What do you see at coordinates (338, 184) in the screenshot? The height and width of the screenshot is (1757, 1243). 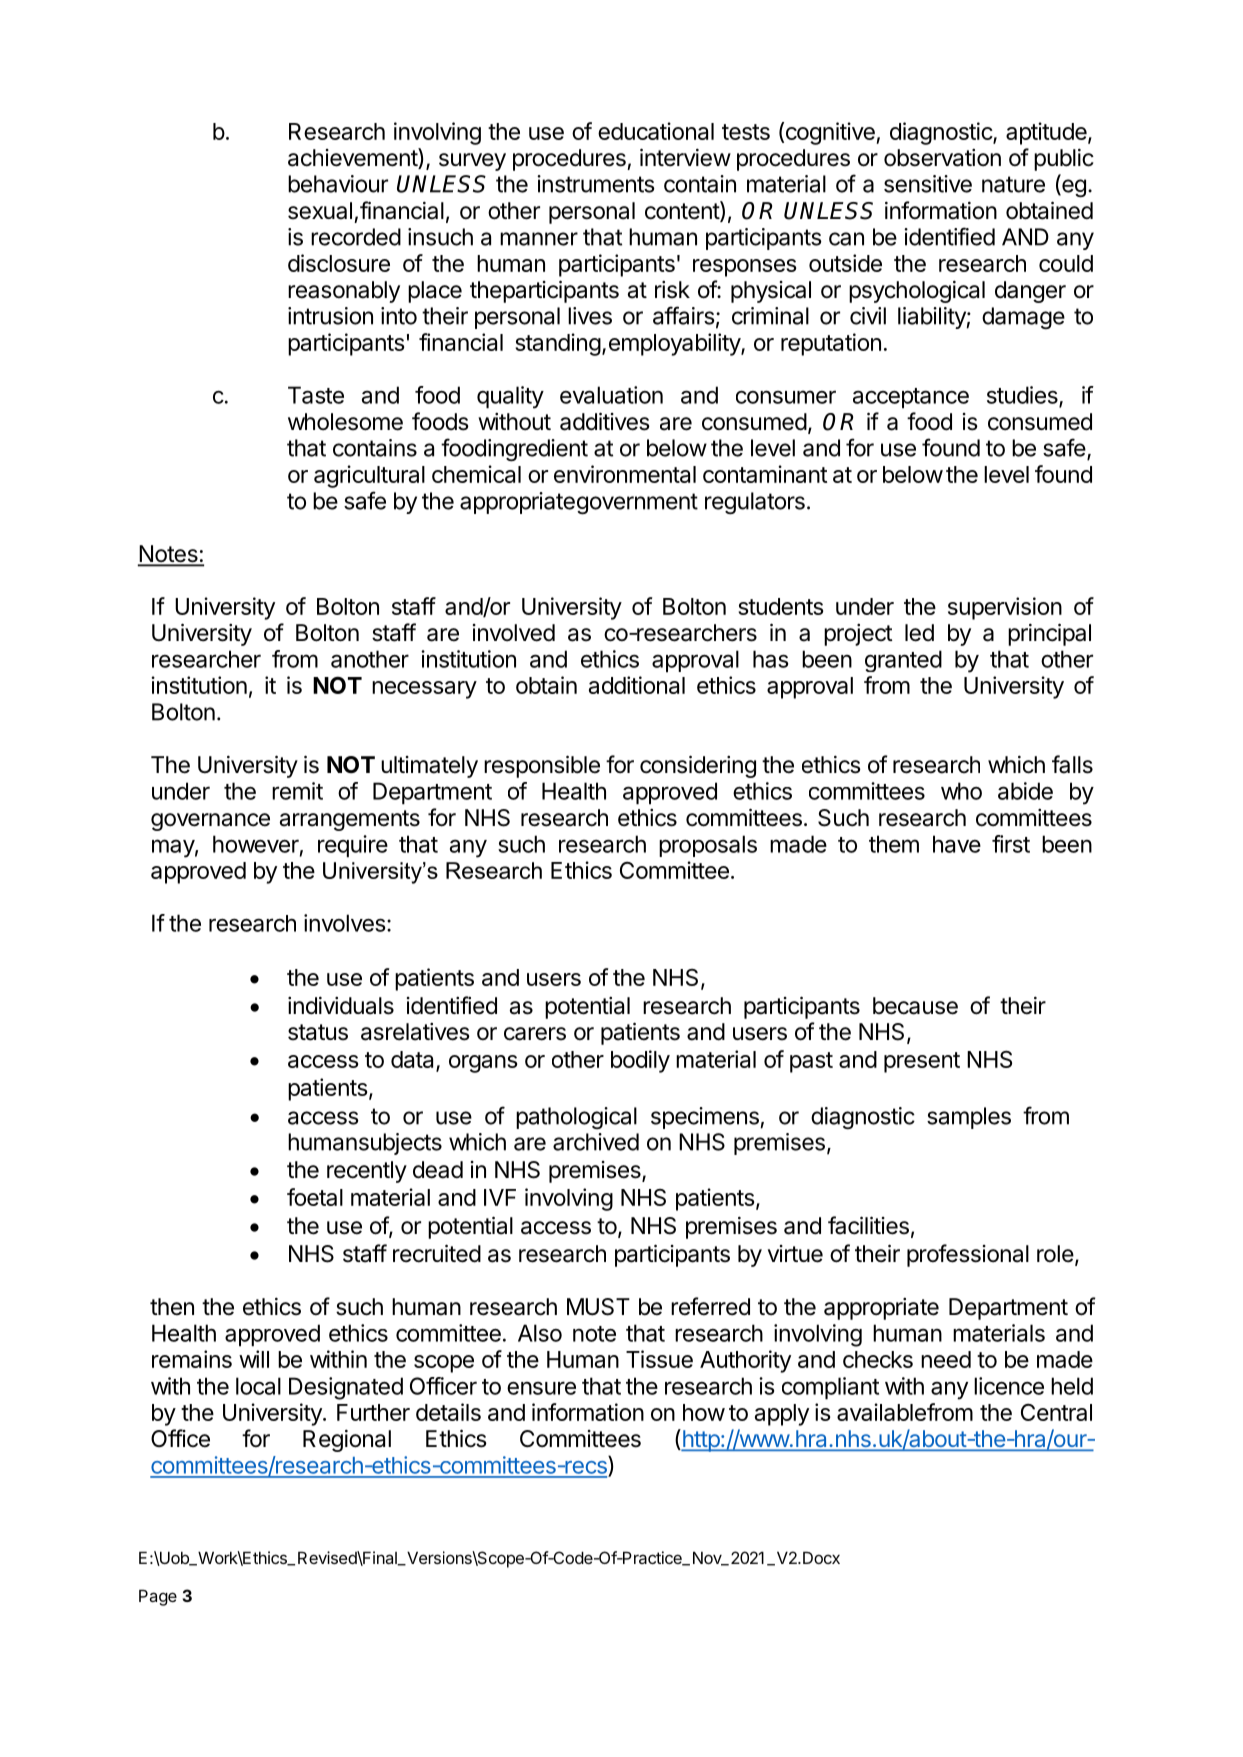 I see `behaviour` at bounding box center [338, 184].
